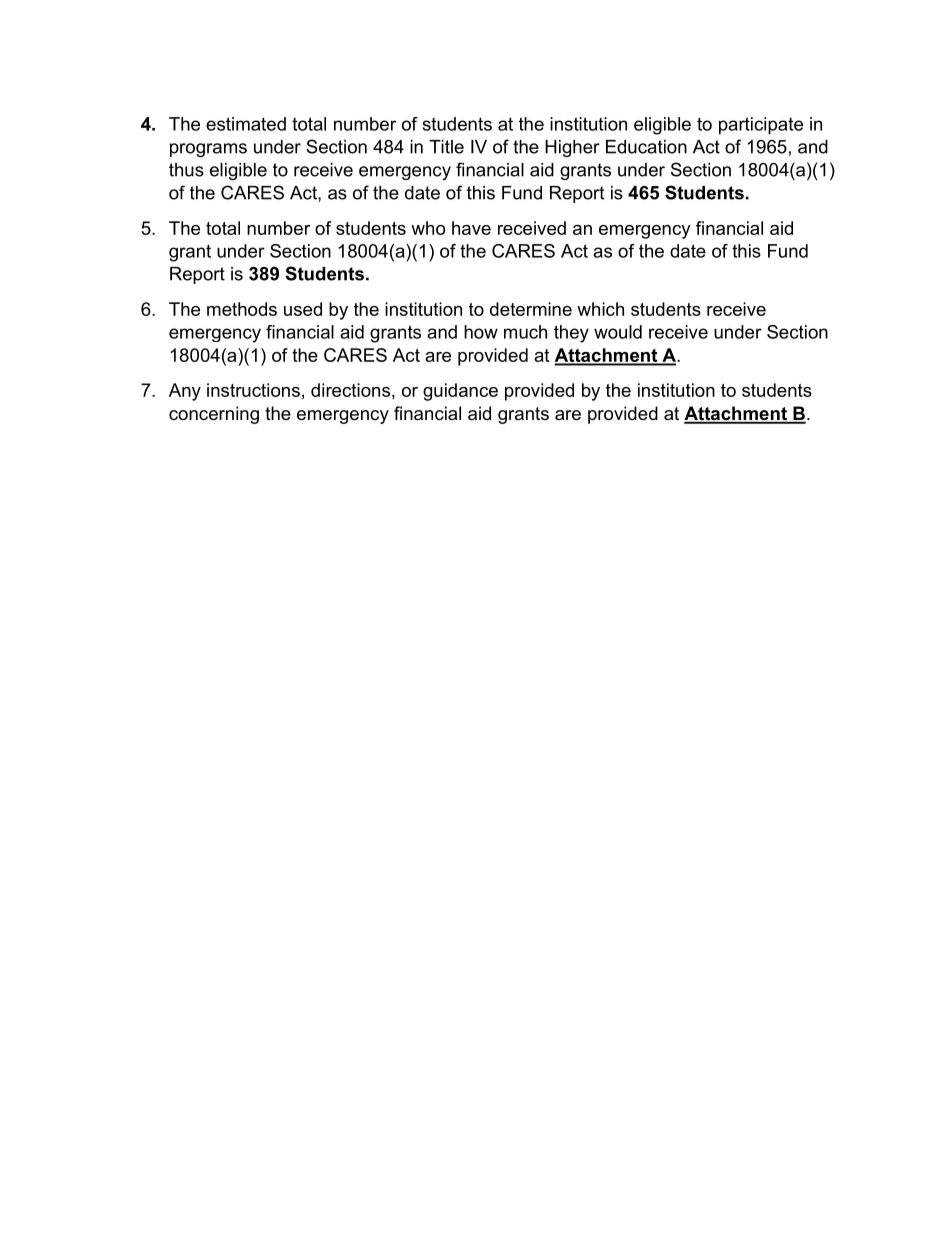 Image resolution: width=952 pixels, height=1233 pixels. I want to click on Title, so click(446, 147).
